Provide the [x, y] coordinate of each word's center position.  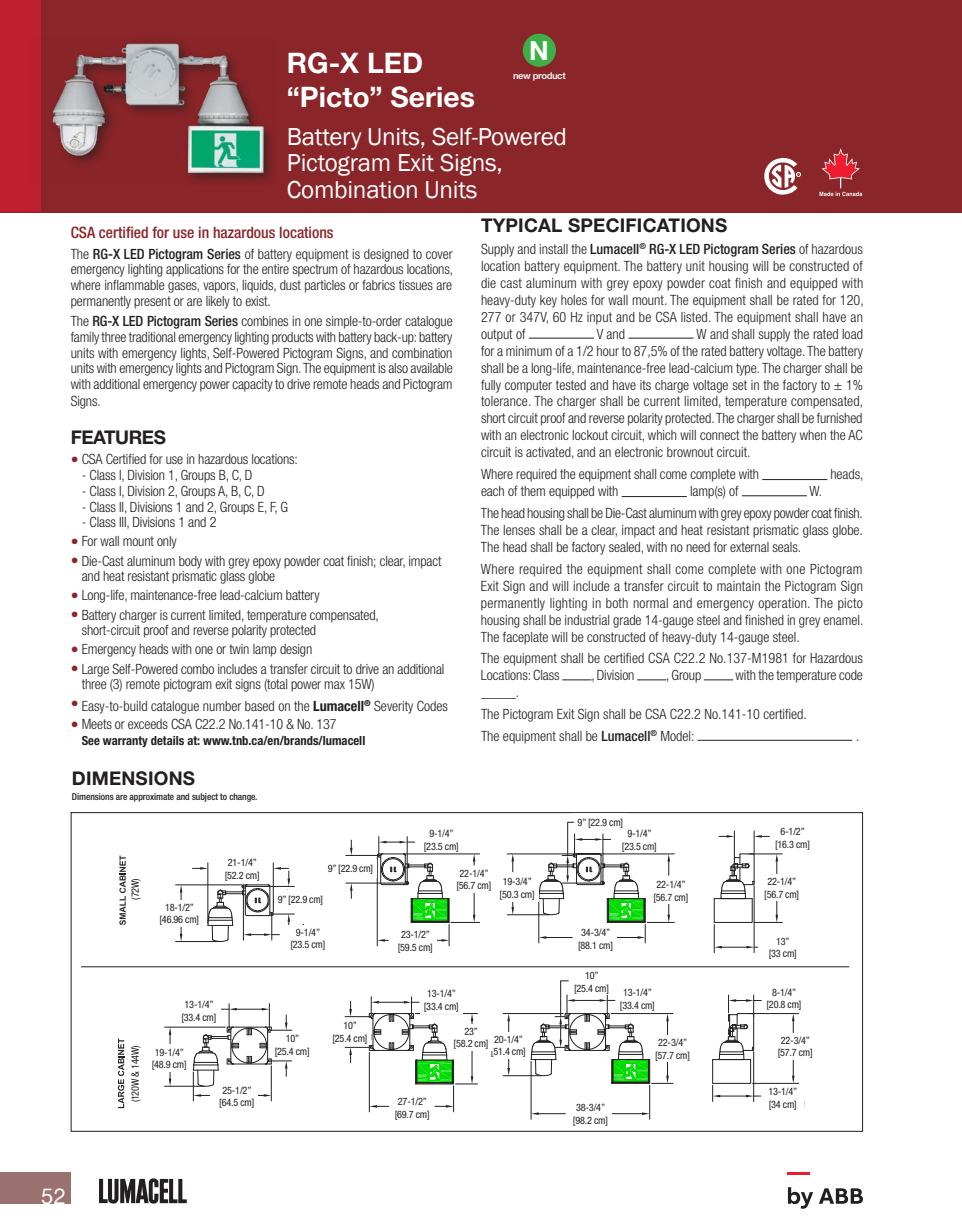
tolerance [505, 401]
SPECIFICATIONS [647, 225]
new [522, 76]
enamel [842, 620]
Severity [393, 707]
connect [720, 435]
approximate [151, 797]
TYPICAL [521, 225]
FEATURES [119, 437]
